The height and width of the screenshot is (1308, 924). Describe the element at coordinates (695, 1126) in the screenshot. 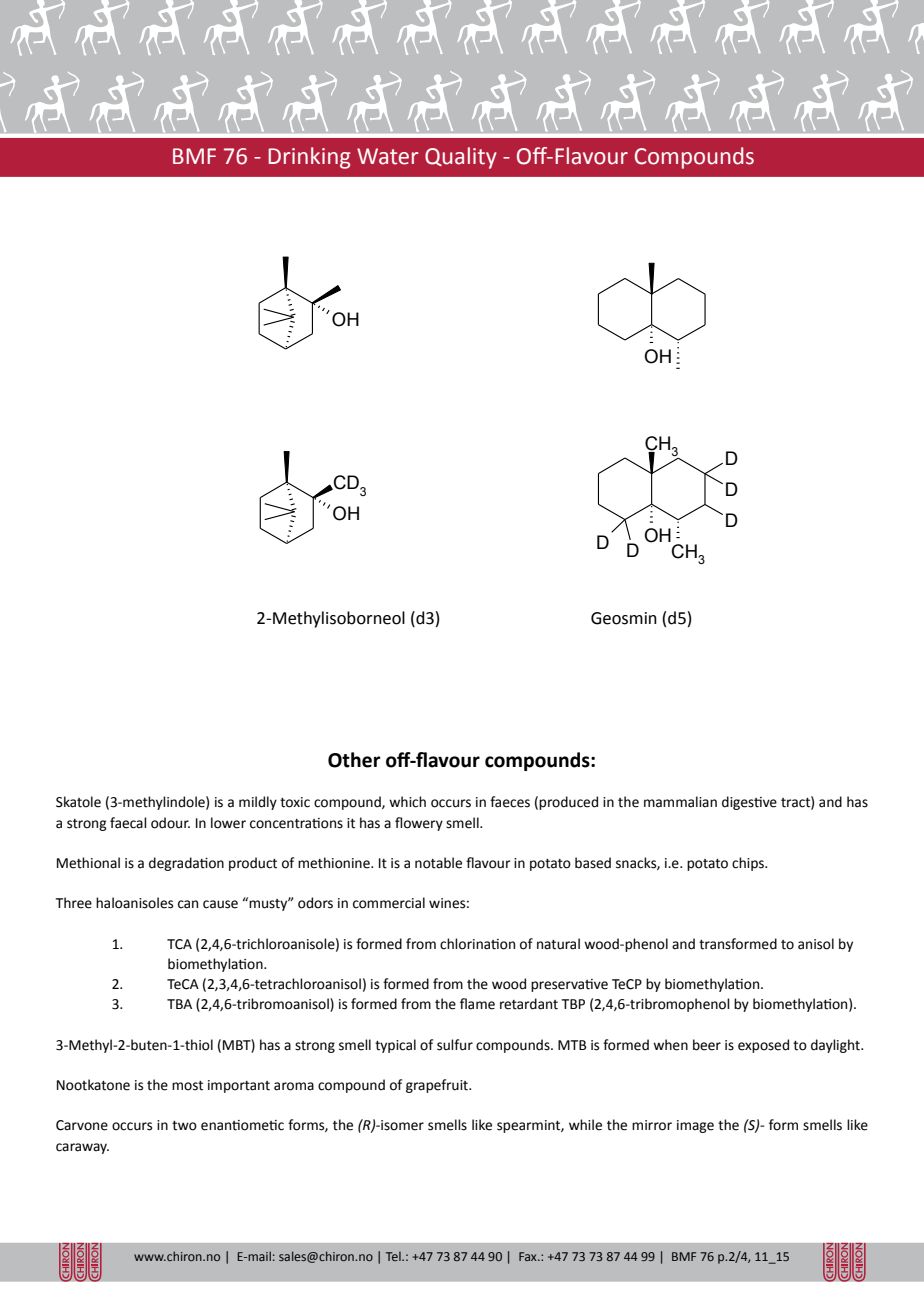

I see `image` at that location.
